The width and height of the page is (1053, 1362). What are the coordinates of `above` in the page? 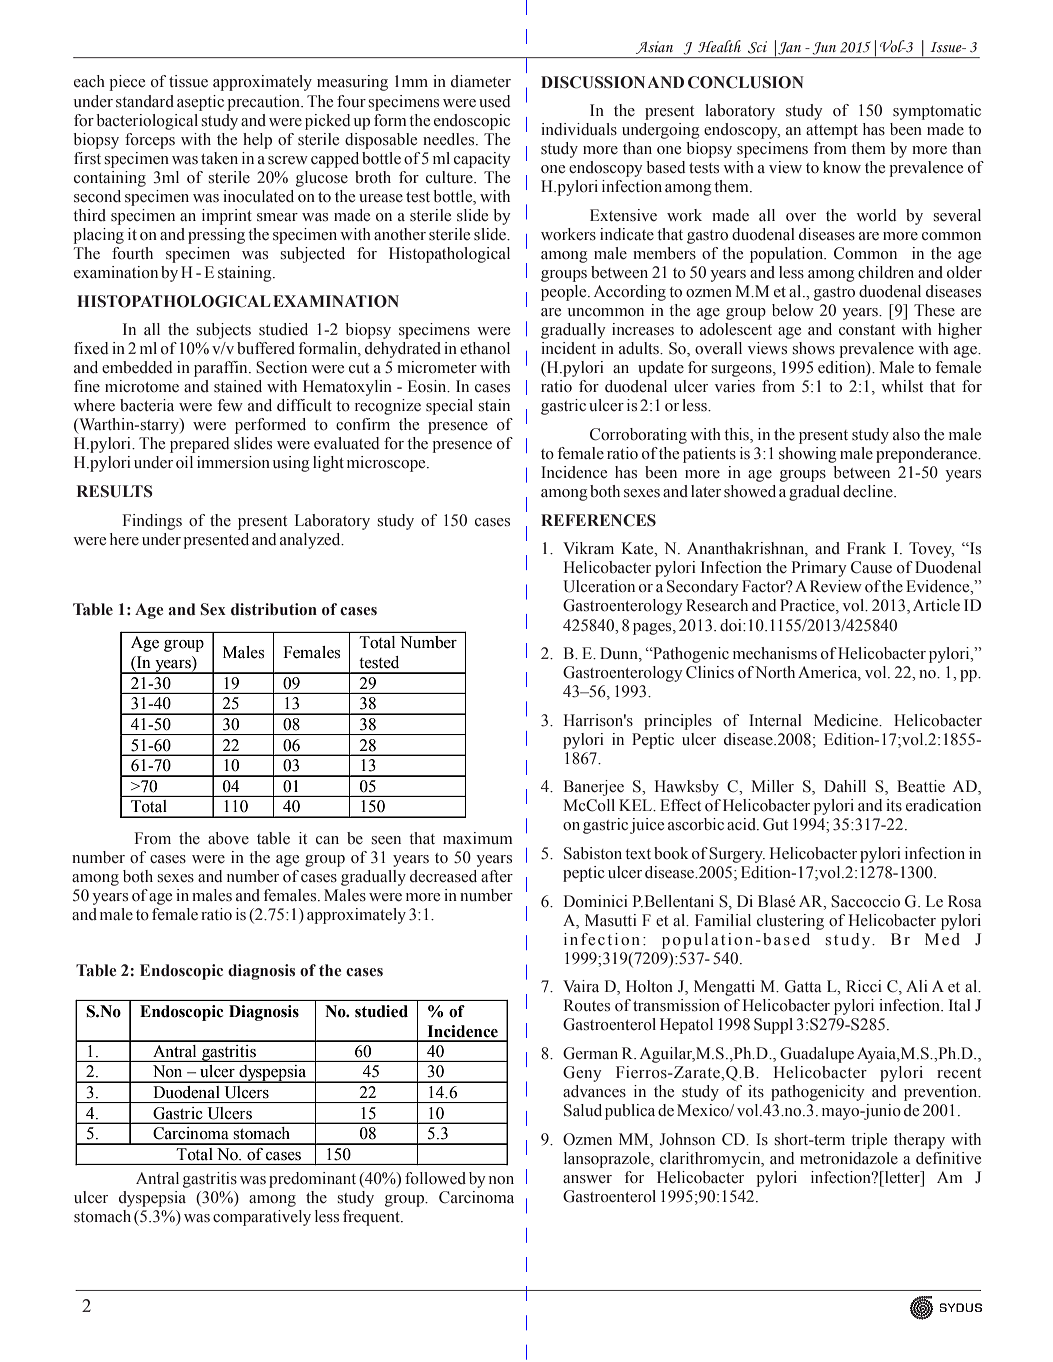 It's located at (228, 838).
